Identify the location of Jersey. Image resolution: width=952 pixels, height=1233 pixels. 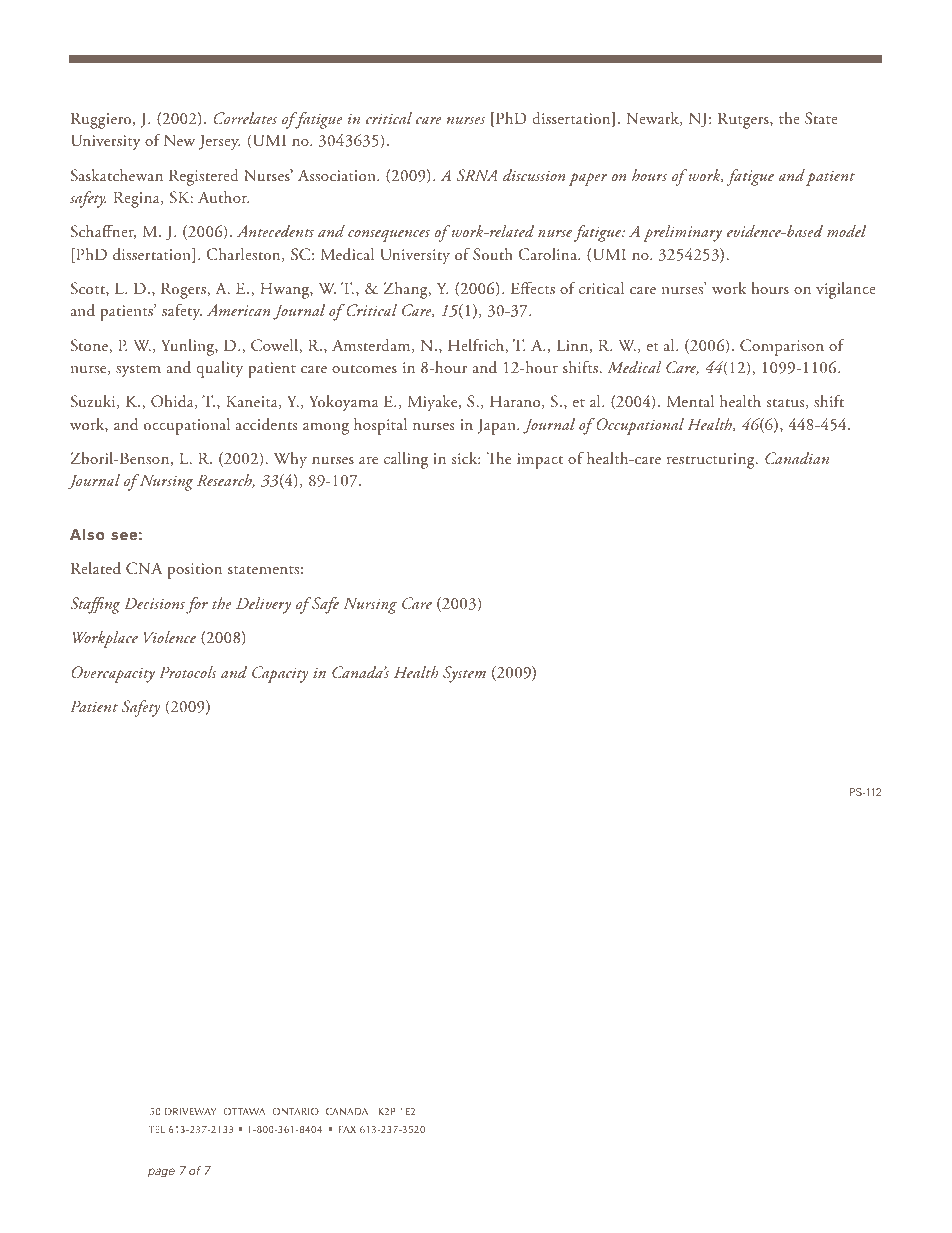
(220, 142).
